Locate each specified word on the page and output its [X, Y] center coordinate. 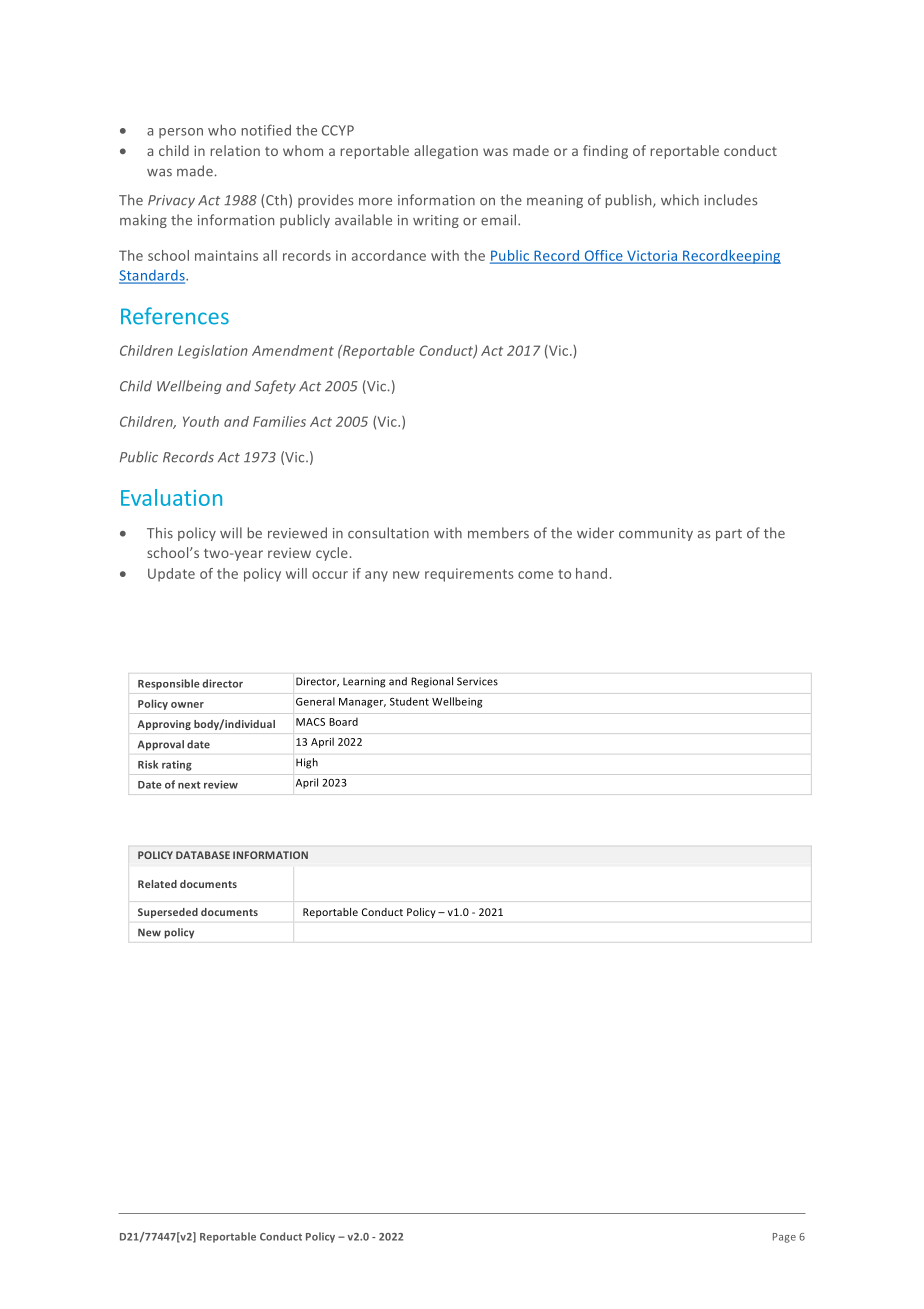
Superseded [168, 913]
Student [409, 701]
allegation [446, 152]
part [729, 535]
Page [784, 1238]
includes [730, 200]
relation [235, 150]
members [498, 533]
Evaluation [171, 497]
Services [477, 681]
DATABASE [203, 855]
